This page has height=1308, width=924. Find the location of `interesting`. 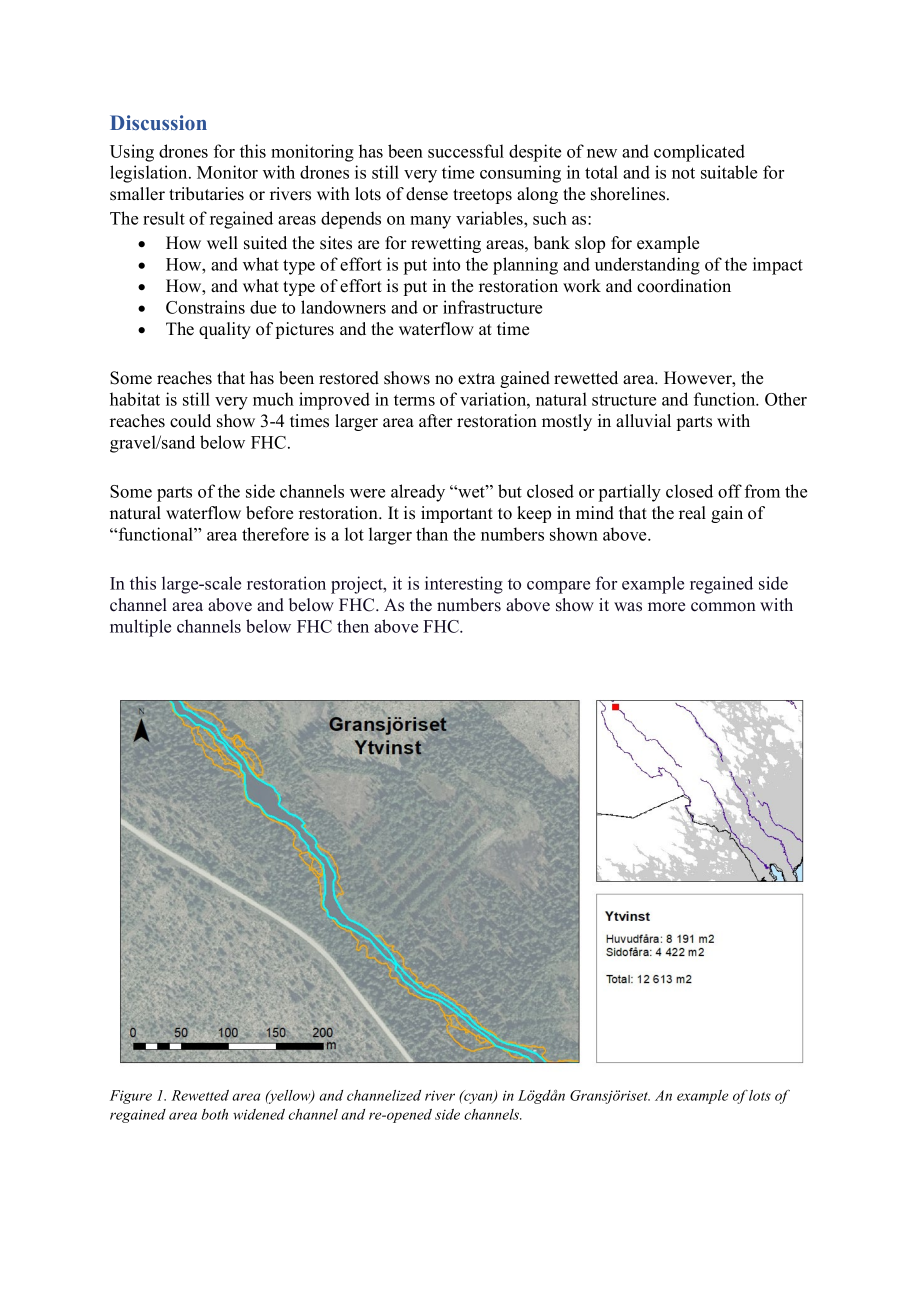

interesting is located at coordinates (464, 585).
